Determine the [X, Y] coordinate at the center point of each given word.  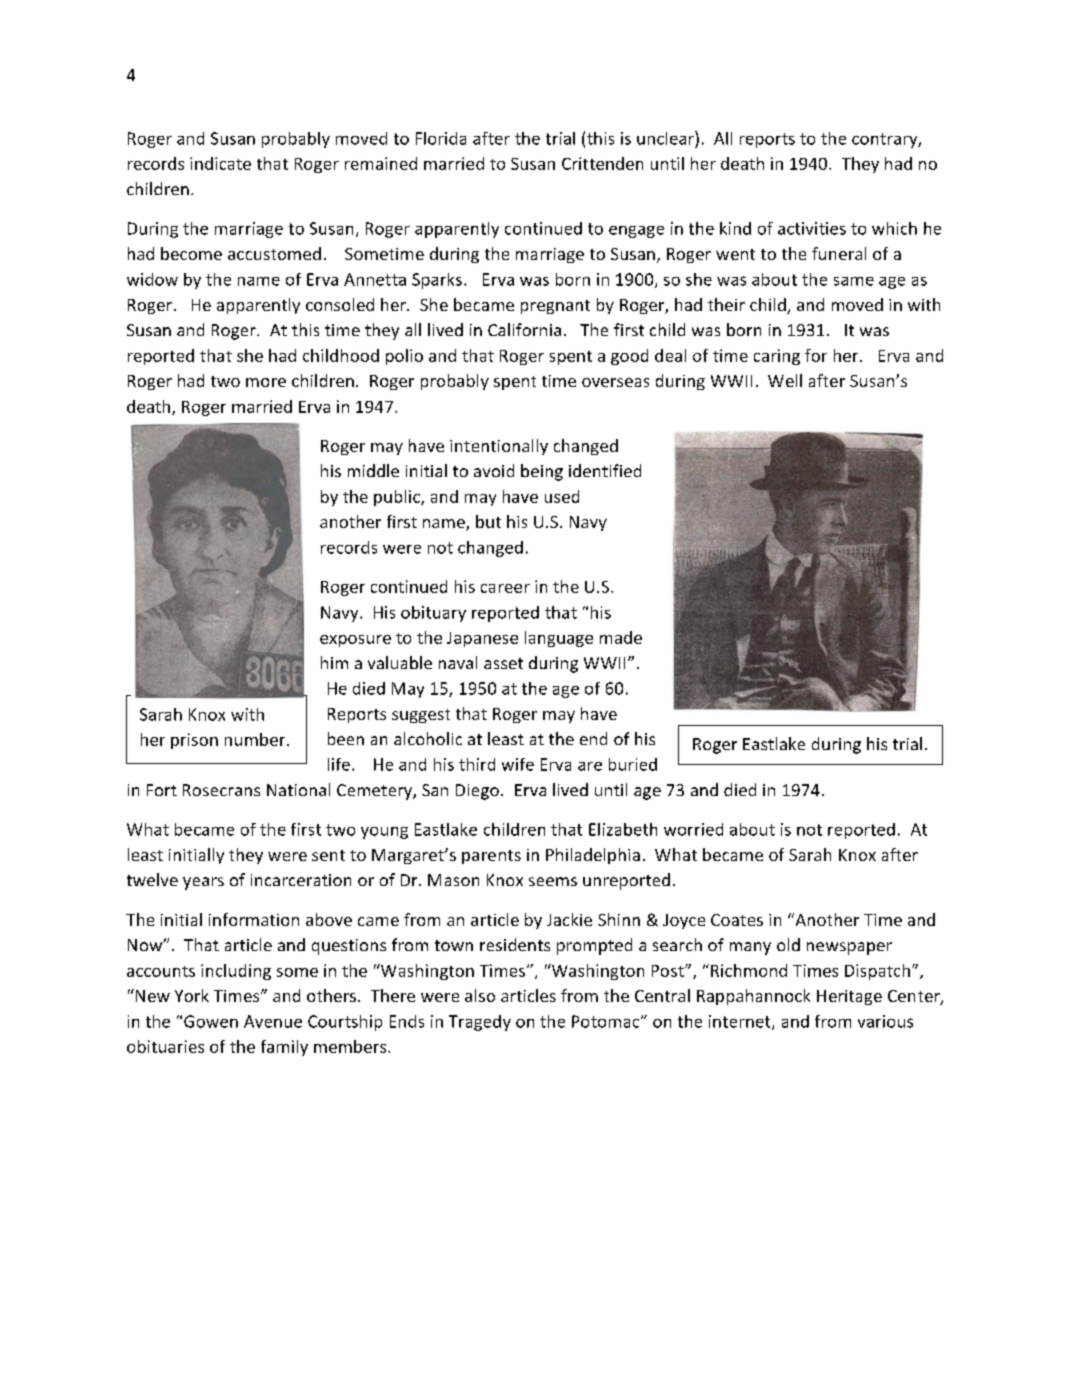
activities [812, 228]
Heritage [849, 997]
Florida [441, 138]
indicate [220, 163]
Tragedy [480, 1023]
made [621, 637]
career [505, 588]
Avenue [273, 1021]
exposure [355, 641]
